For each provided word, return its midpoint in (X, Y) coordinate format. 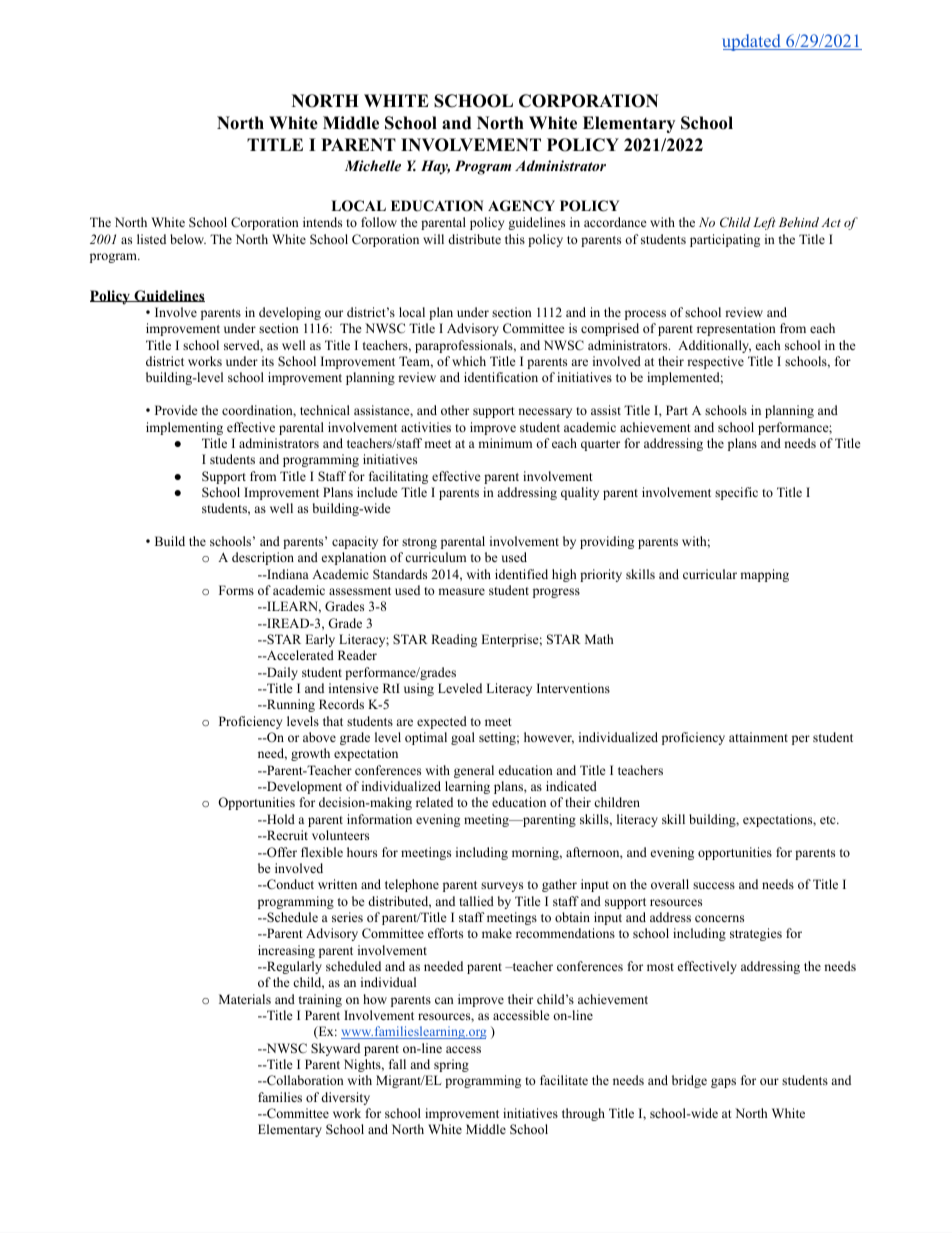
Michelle (373, 165)
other (455, 410)
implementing (184, 428)
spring (451, 1065)
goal (463, 738)
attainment (758, 737)
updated (752, 42)
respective (715, 362)
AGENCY (521, 206)
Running (290, 705)
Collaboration (304, 1080)
